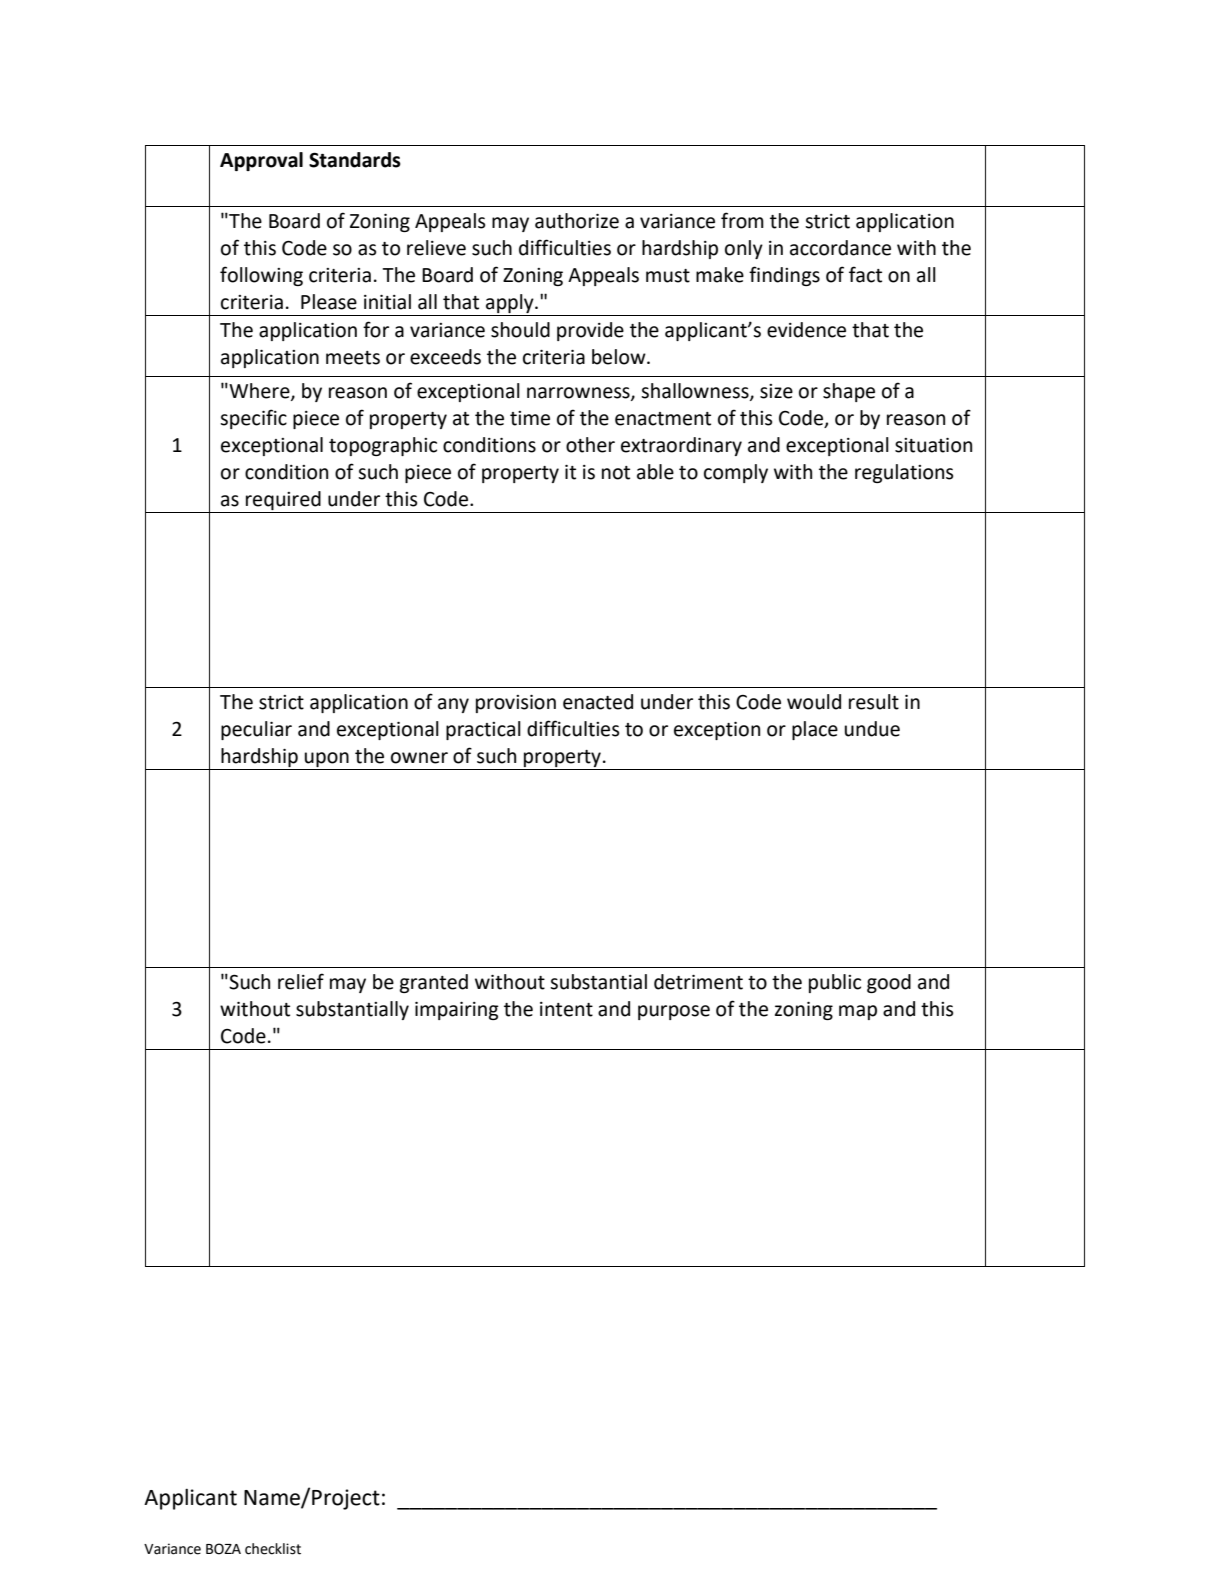 The width and height of the screenshot is (1229, 1591). I want to click on checklist, so click(273, 1549).
